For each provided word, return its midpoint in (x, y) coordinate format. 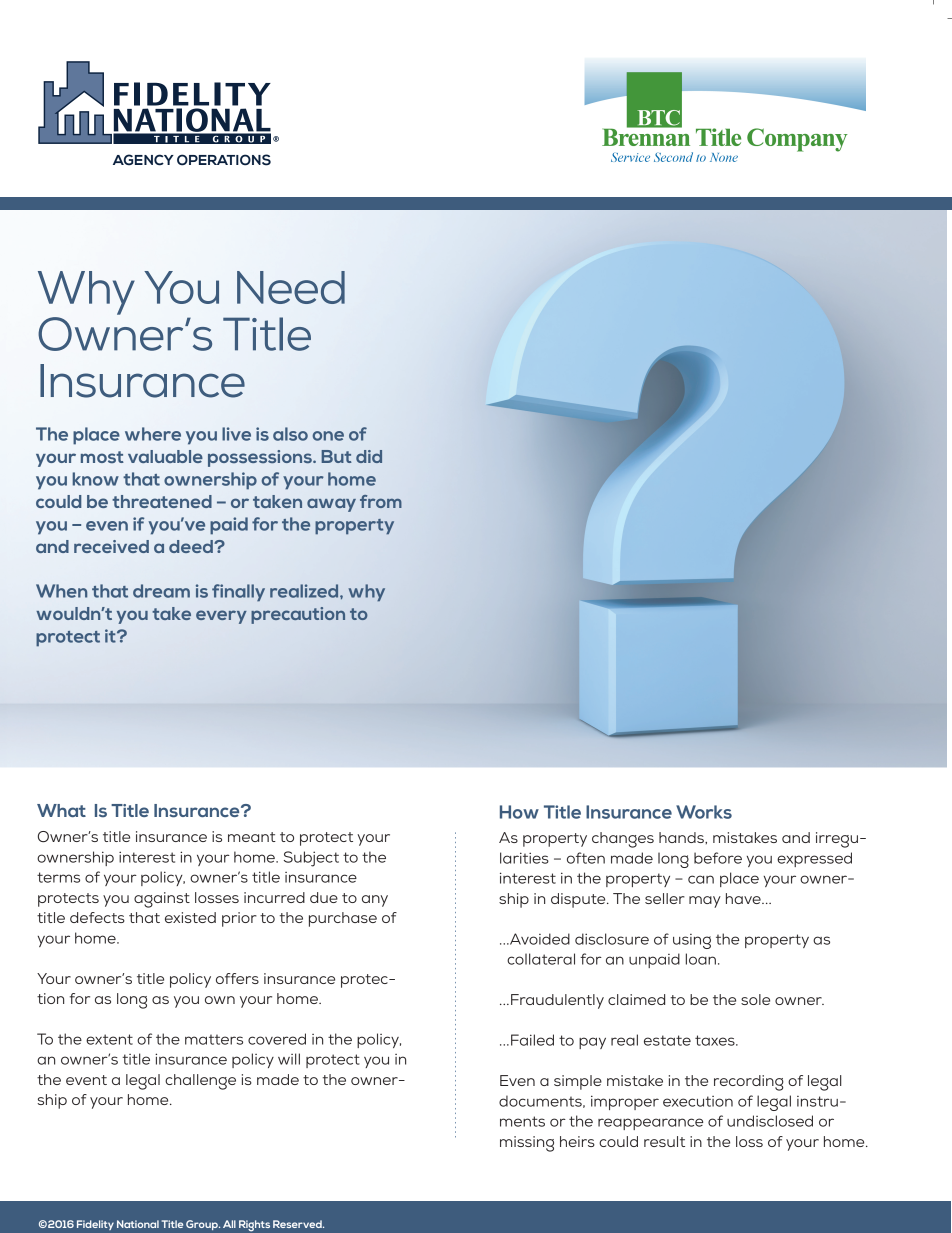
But (337, 456)
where (153, 434)
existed (190, 917)
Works (704, 812)
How (519, 812)
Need (291, 287)
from (381, 501)
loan (701, 959)
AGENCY (143, 160)
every (221, 617)
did (369, 456)
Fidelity (95, 1225)
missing (527, 1144)
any (375, 901)
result (664, 1141)
